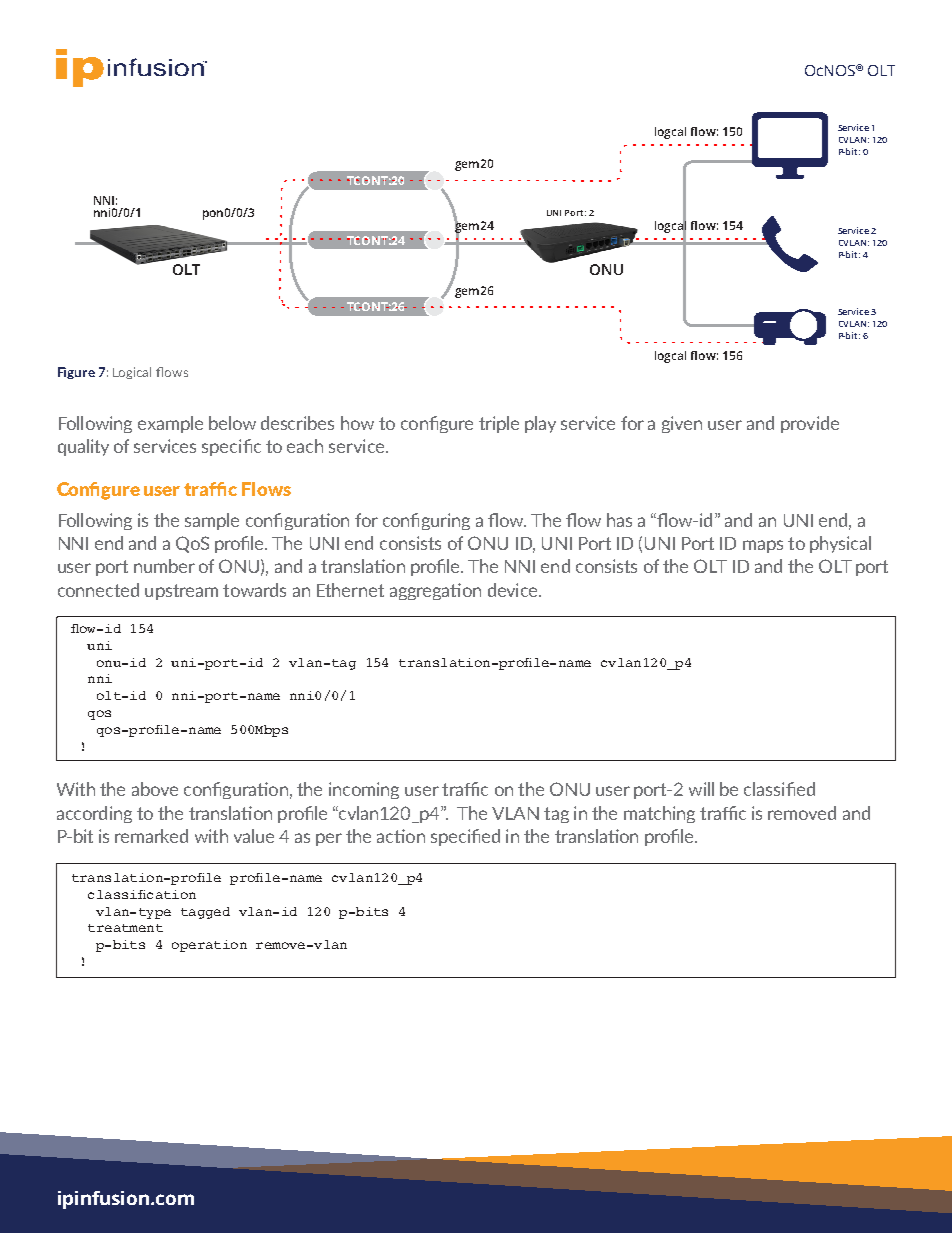 This image has width=952, height=1233. What do you see at coordinates (212, 521) in the image?
I see `sample` at bounding box center [212, 521].
